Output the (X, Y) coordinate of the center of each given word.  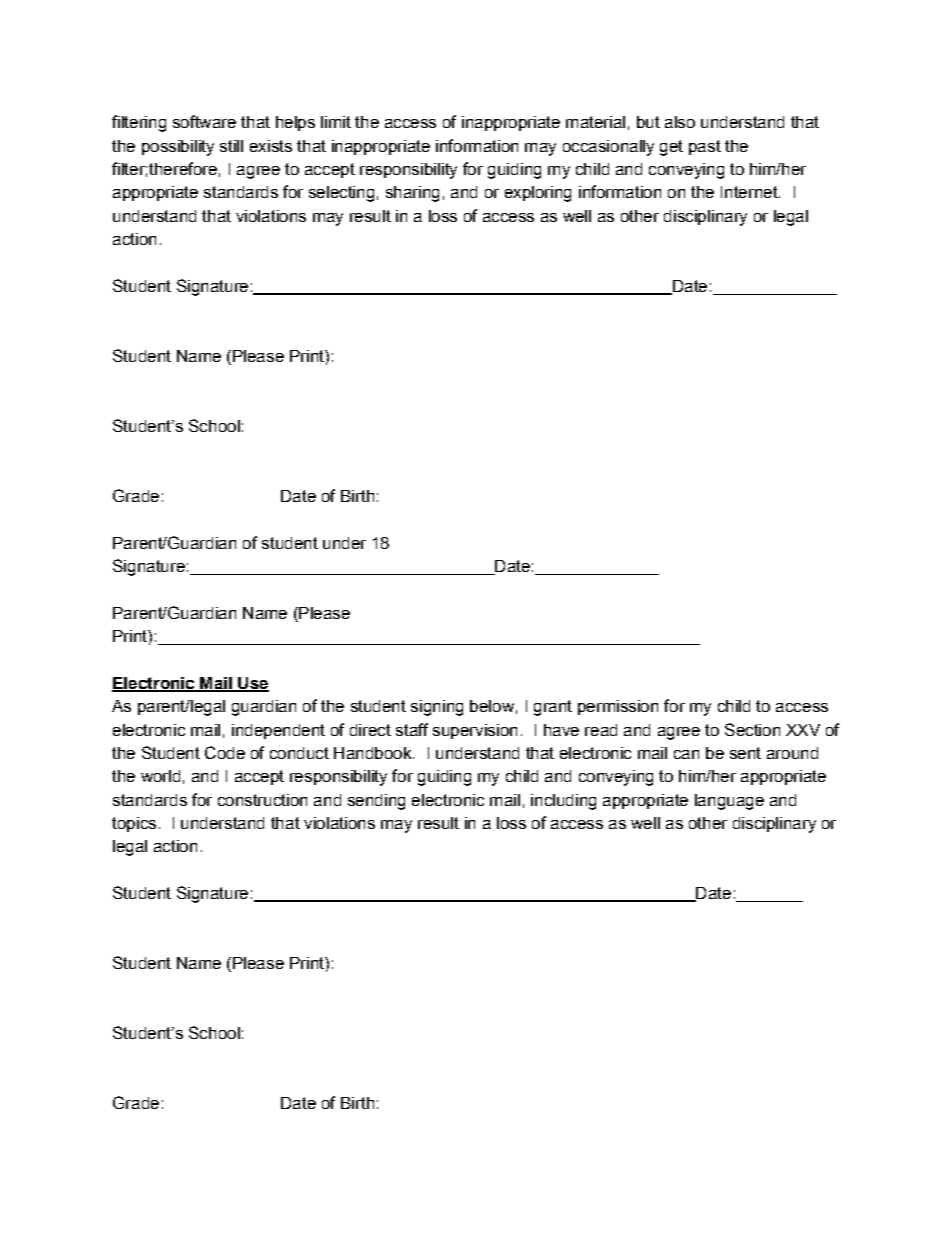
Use (252, 684)
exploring (538, 194)
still (231, 146)
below (492, 706)
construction (262, 800)
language (729, 802)
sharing (412, 194)
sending (376, 802)
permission (618, 707)
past (705, 147)
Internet (750, 192)
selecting (341, 194)
